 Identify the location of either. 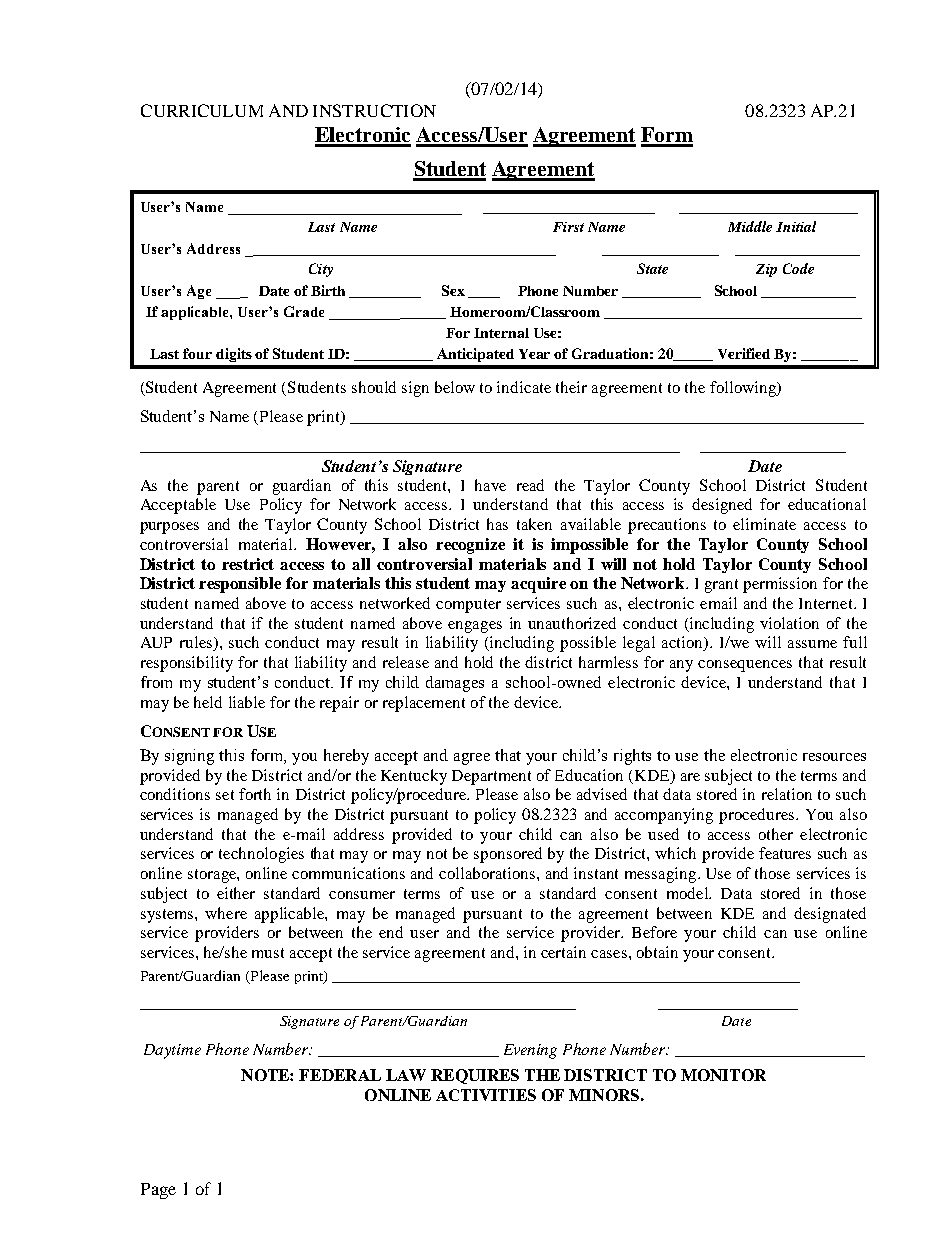
(236, 893).
